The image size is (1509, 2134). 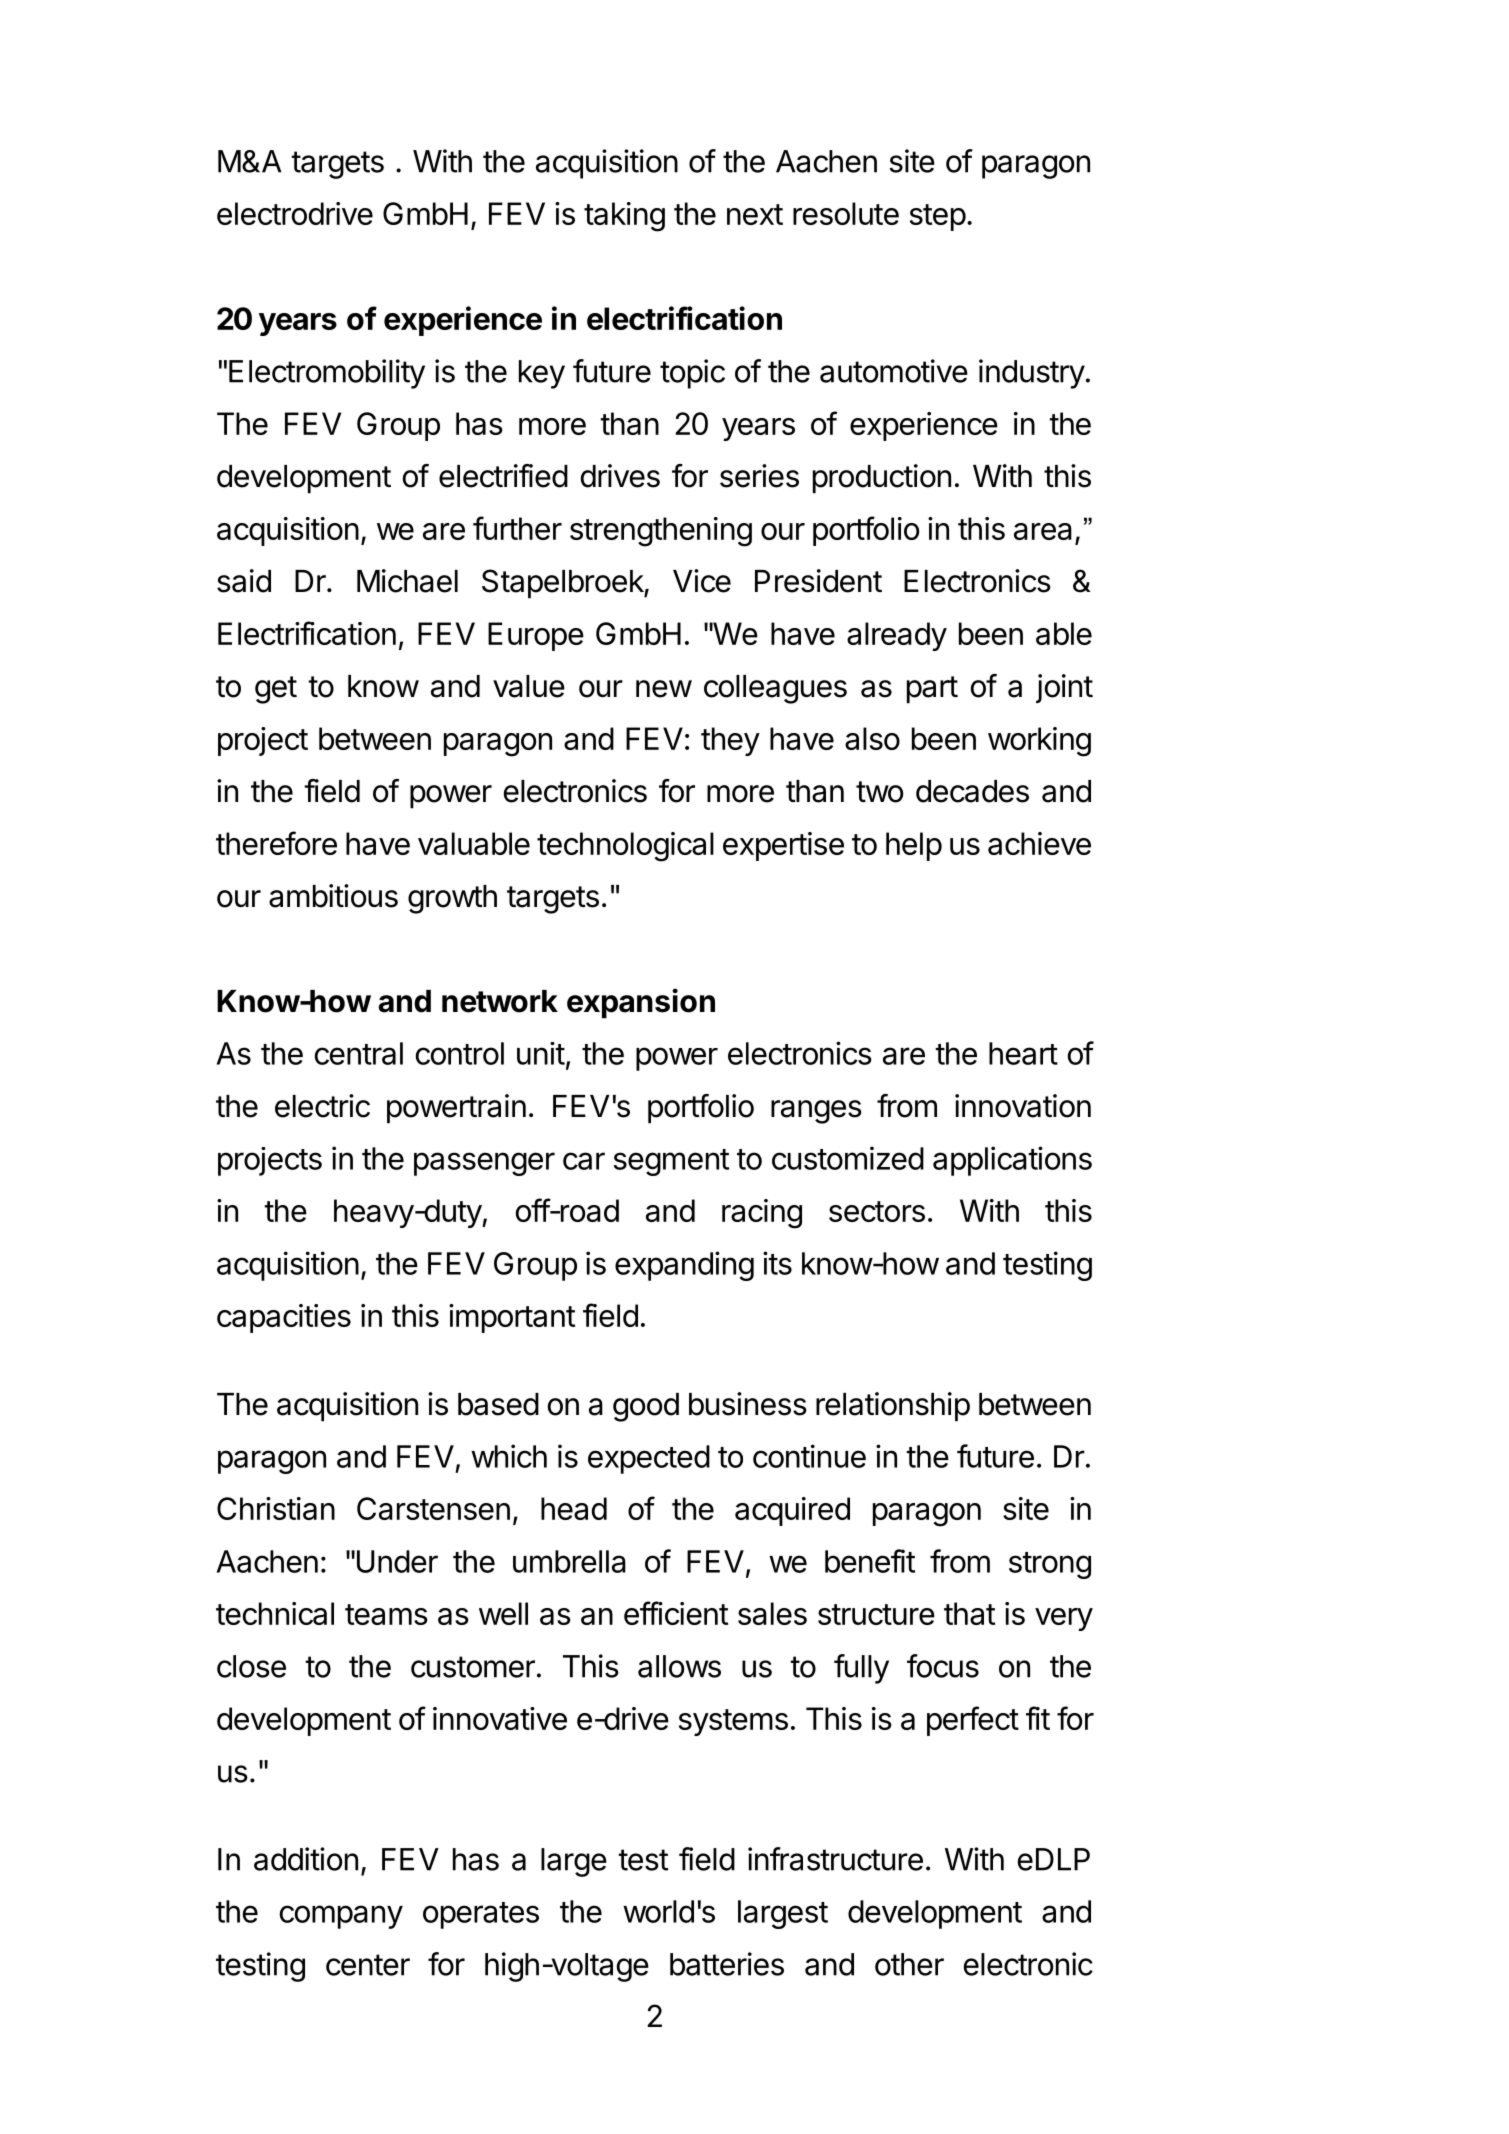 What do you see at coordinates (671, 1162) in the page?
I see `segment` at bounding box center [671, 1162].
